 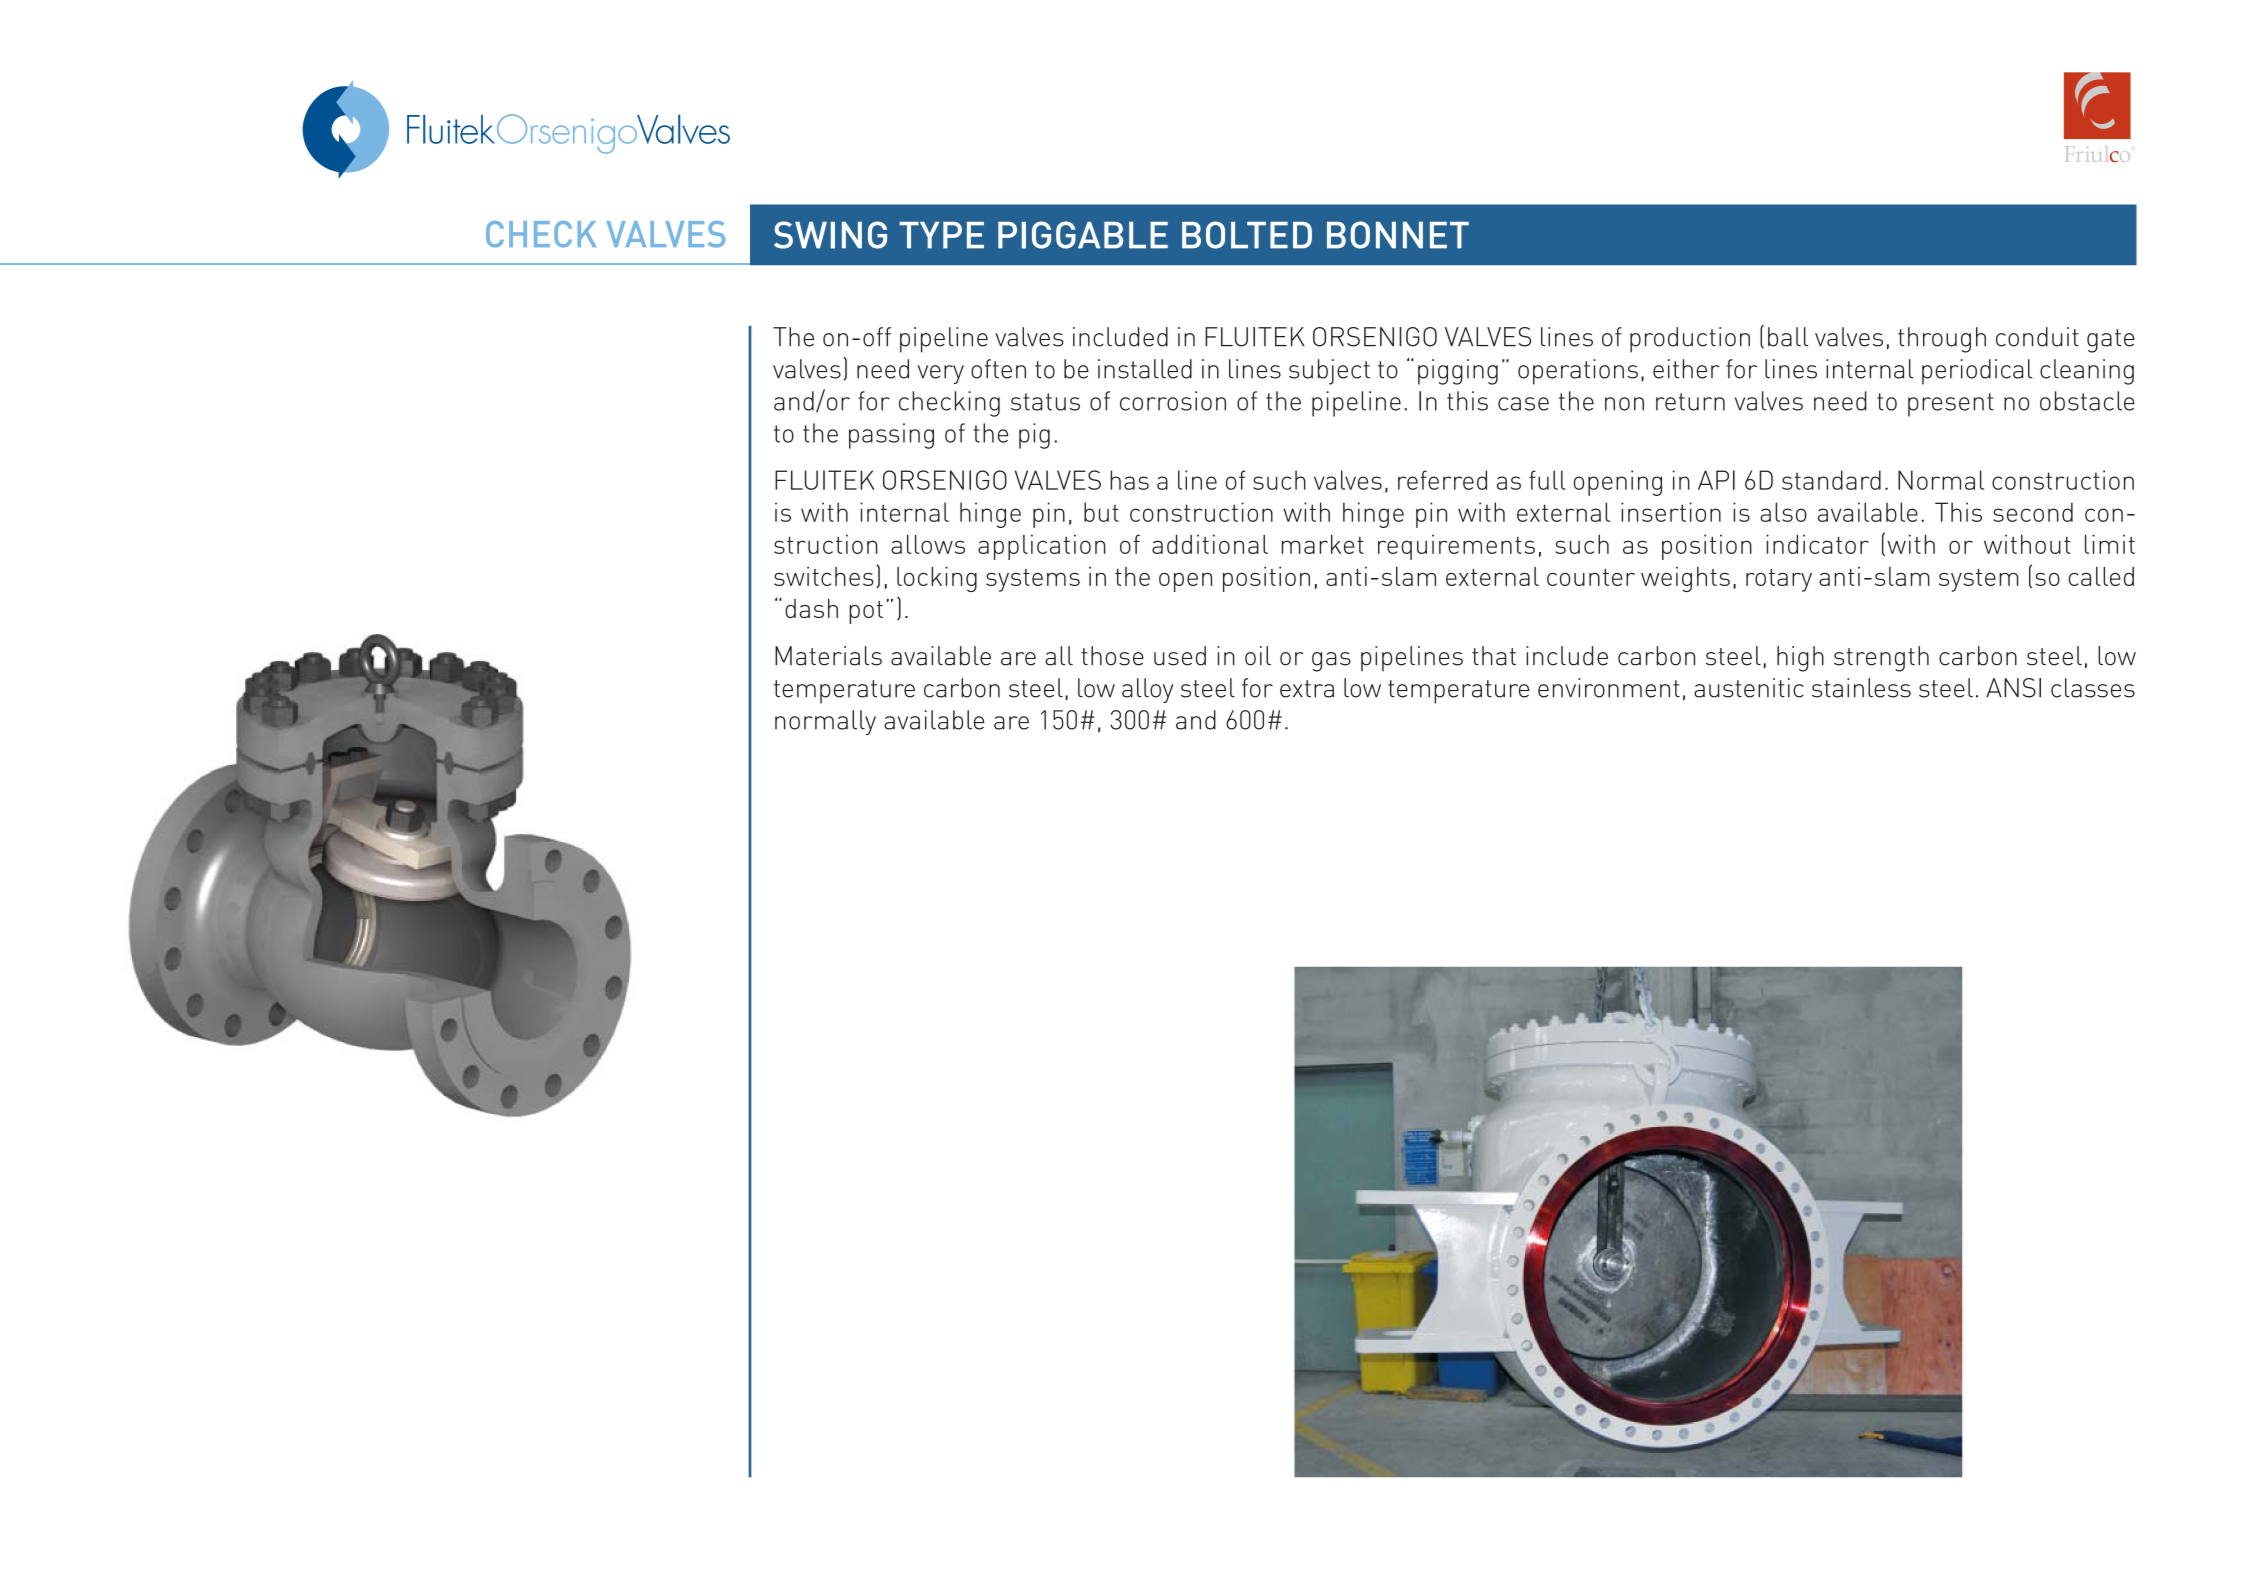 I want to click on Materials, so click(x=828, y=656).
